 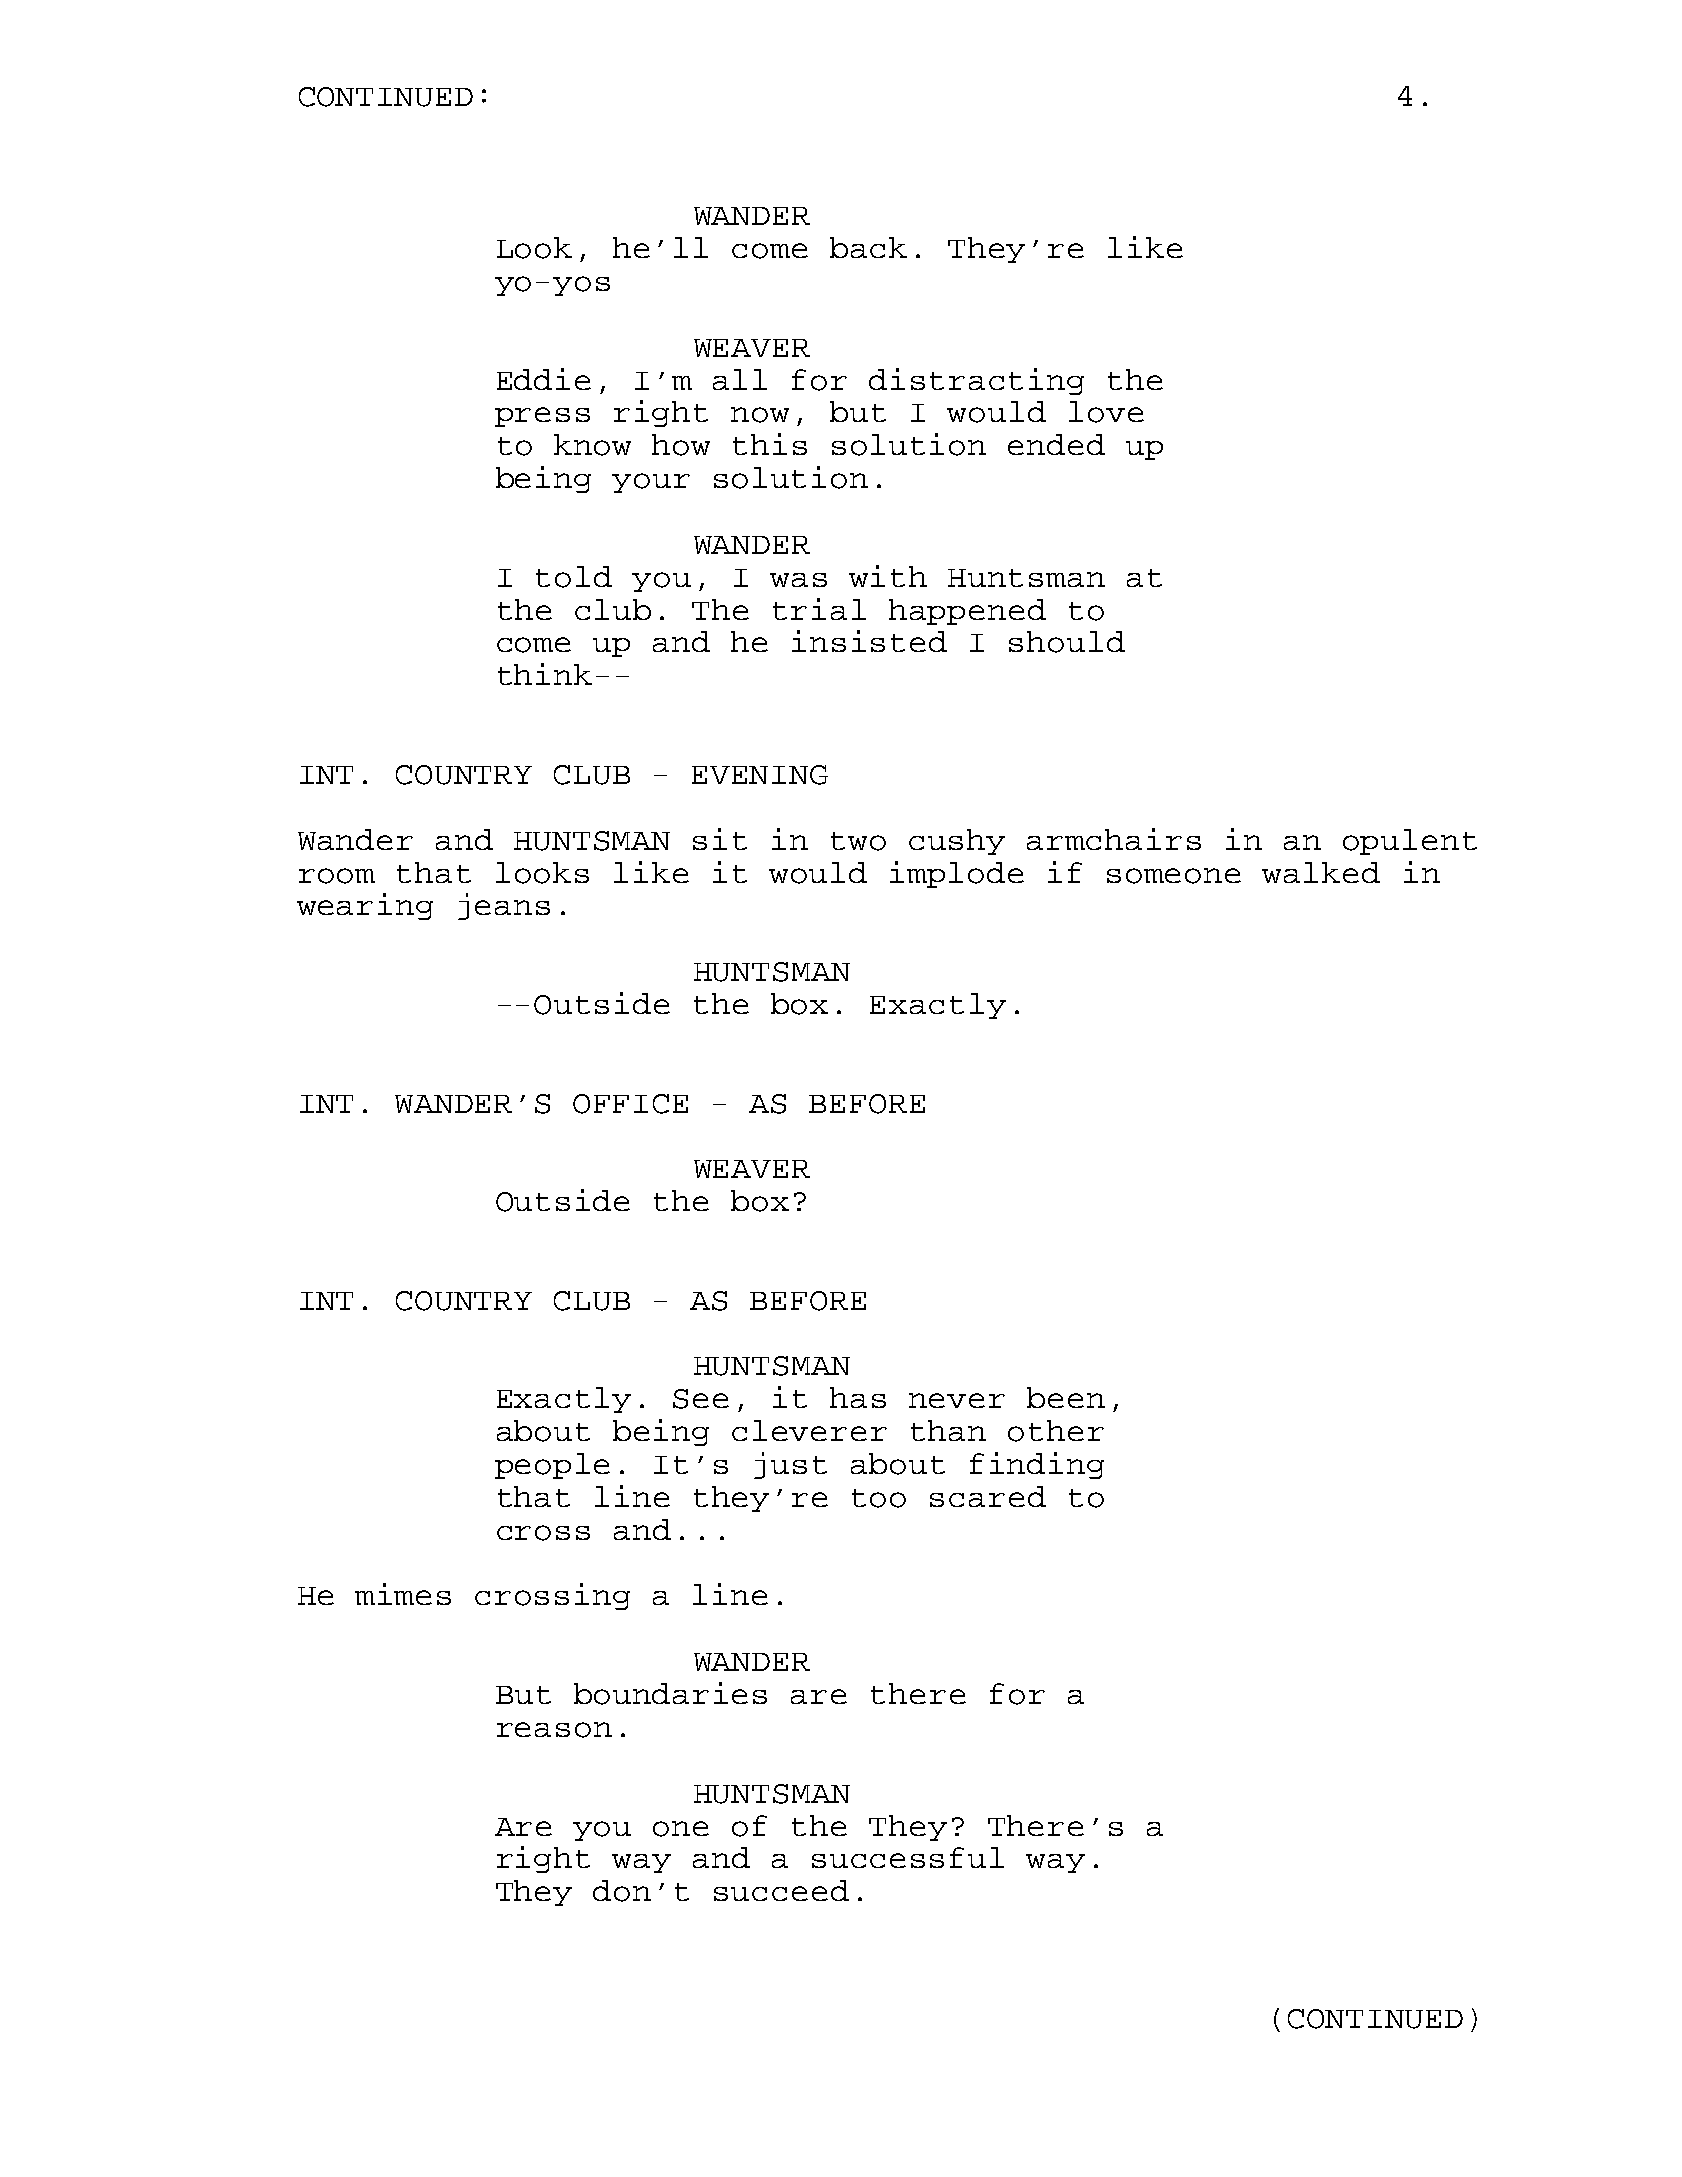 I want to click on love, so click(x=1106, y=412).
